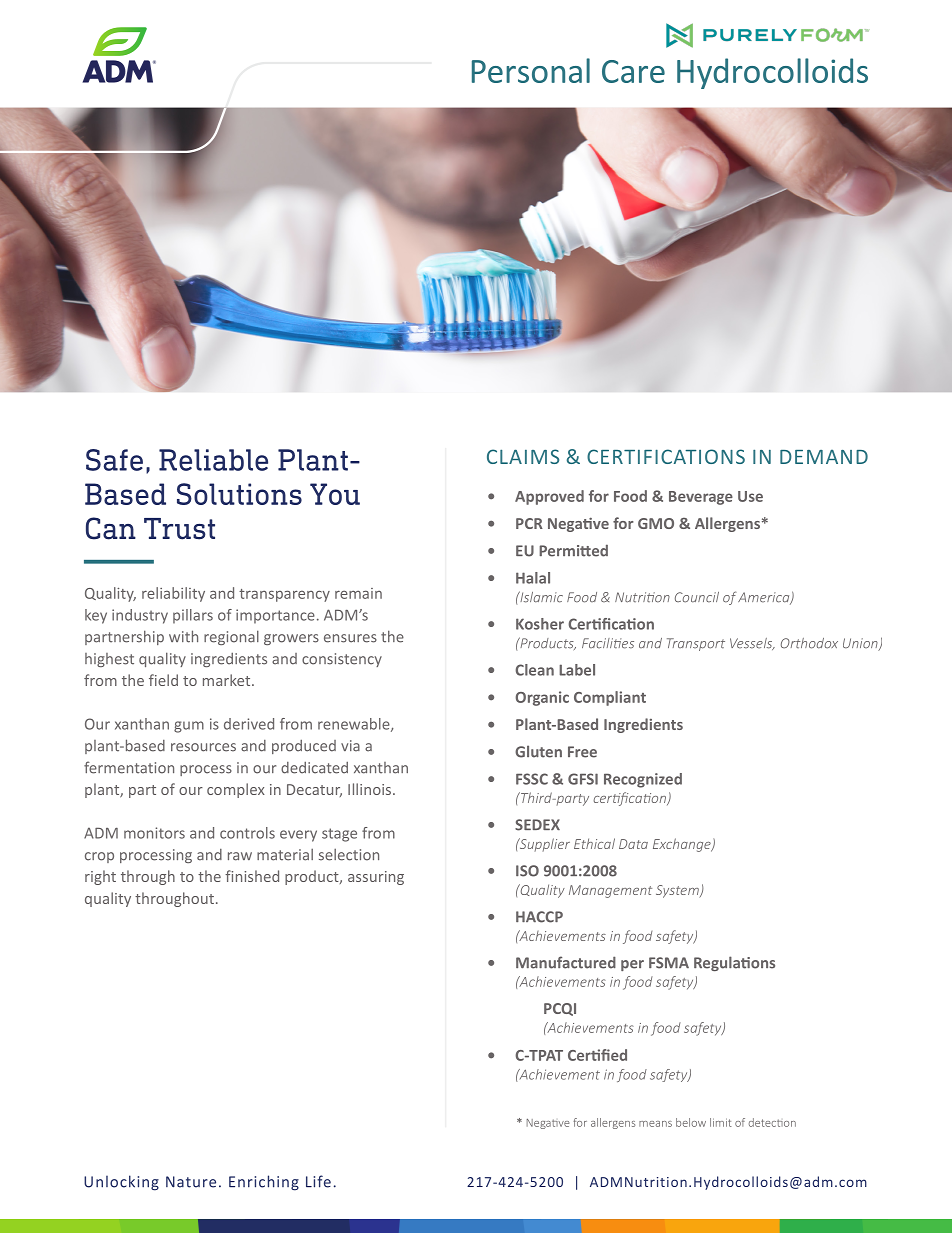 Image resolution: width=952 pixels, height=1233 pixels. What do you see at coordinates (213, 460) in the screenshot?
I see `Reliable` at bounding box center [213, 460].
